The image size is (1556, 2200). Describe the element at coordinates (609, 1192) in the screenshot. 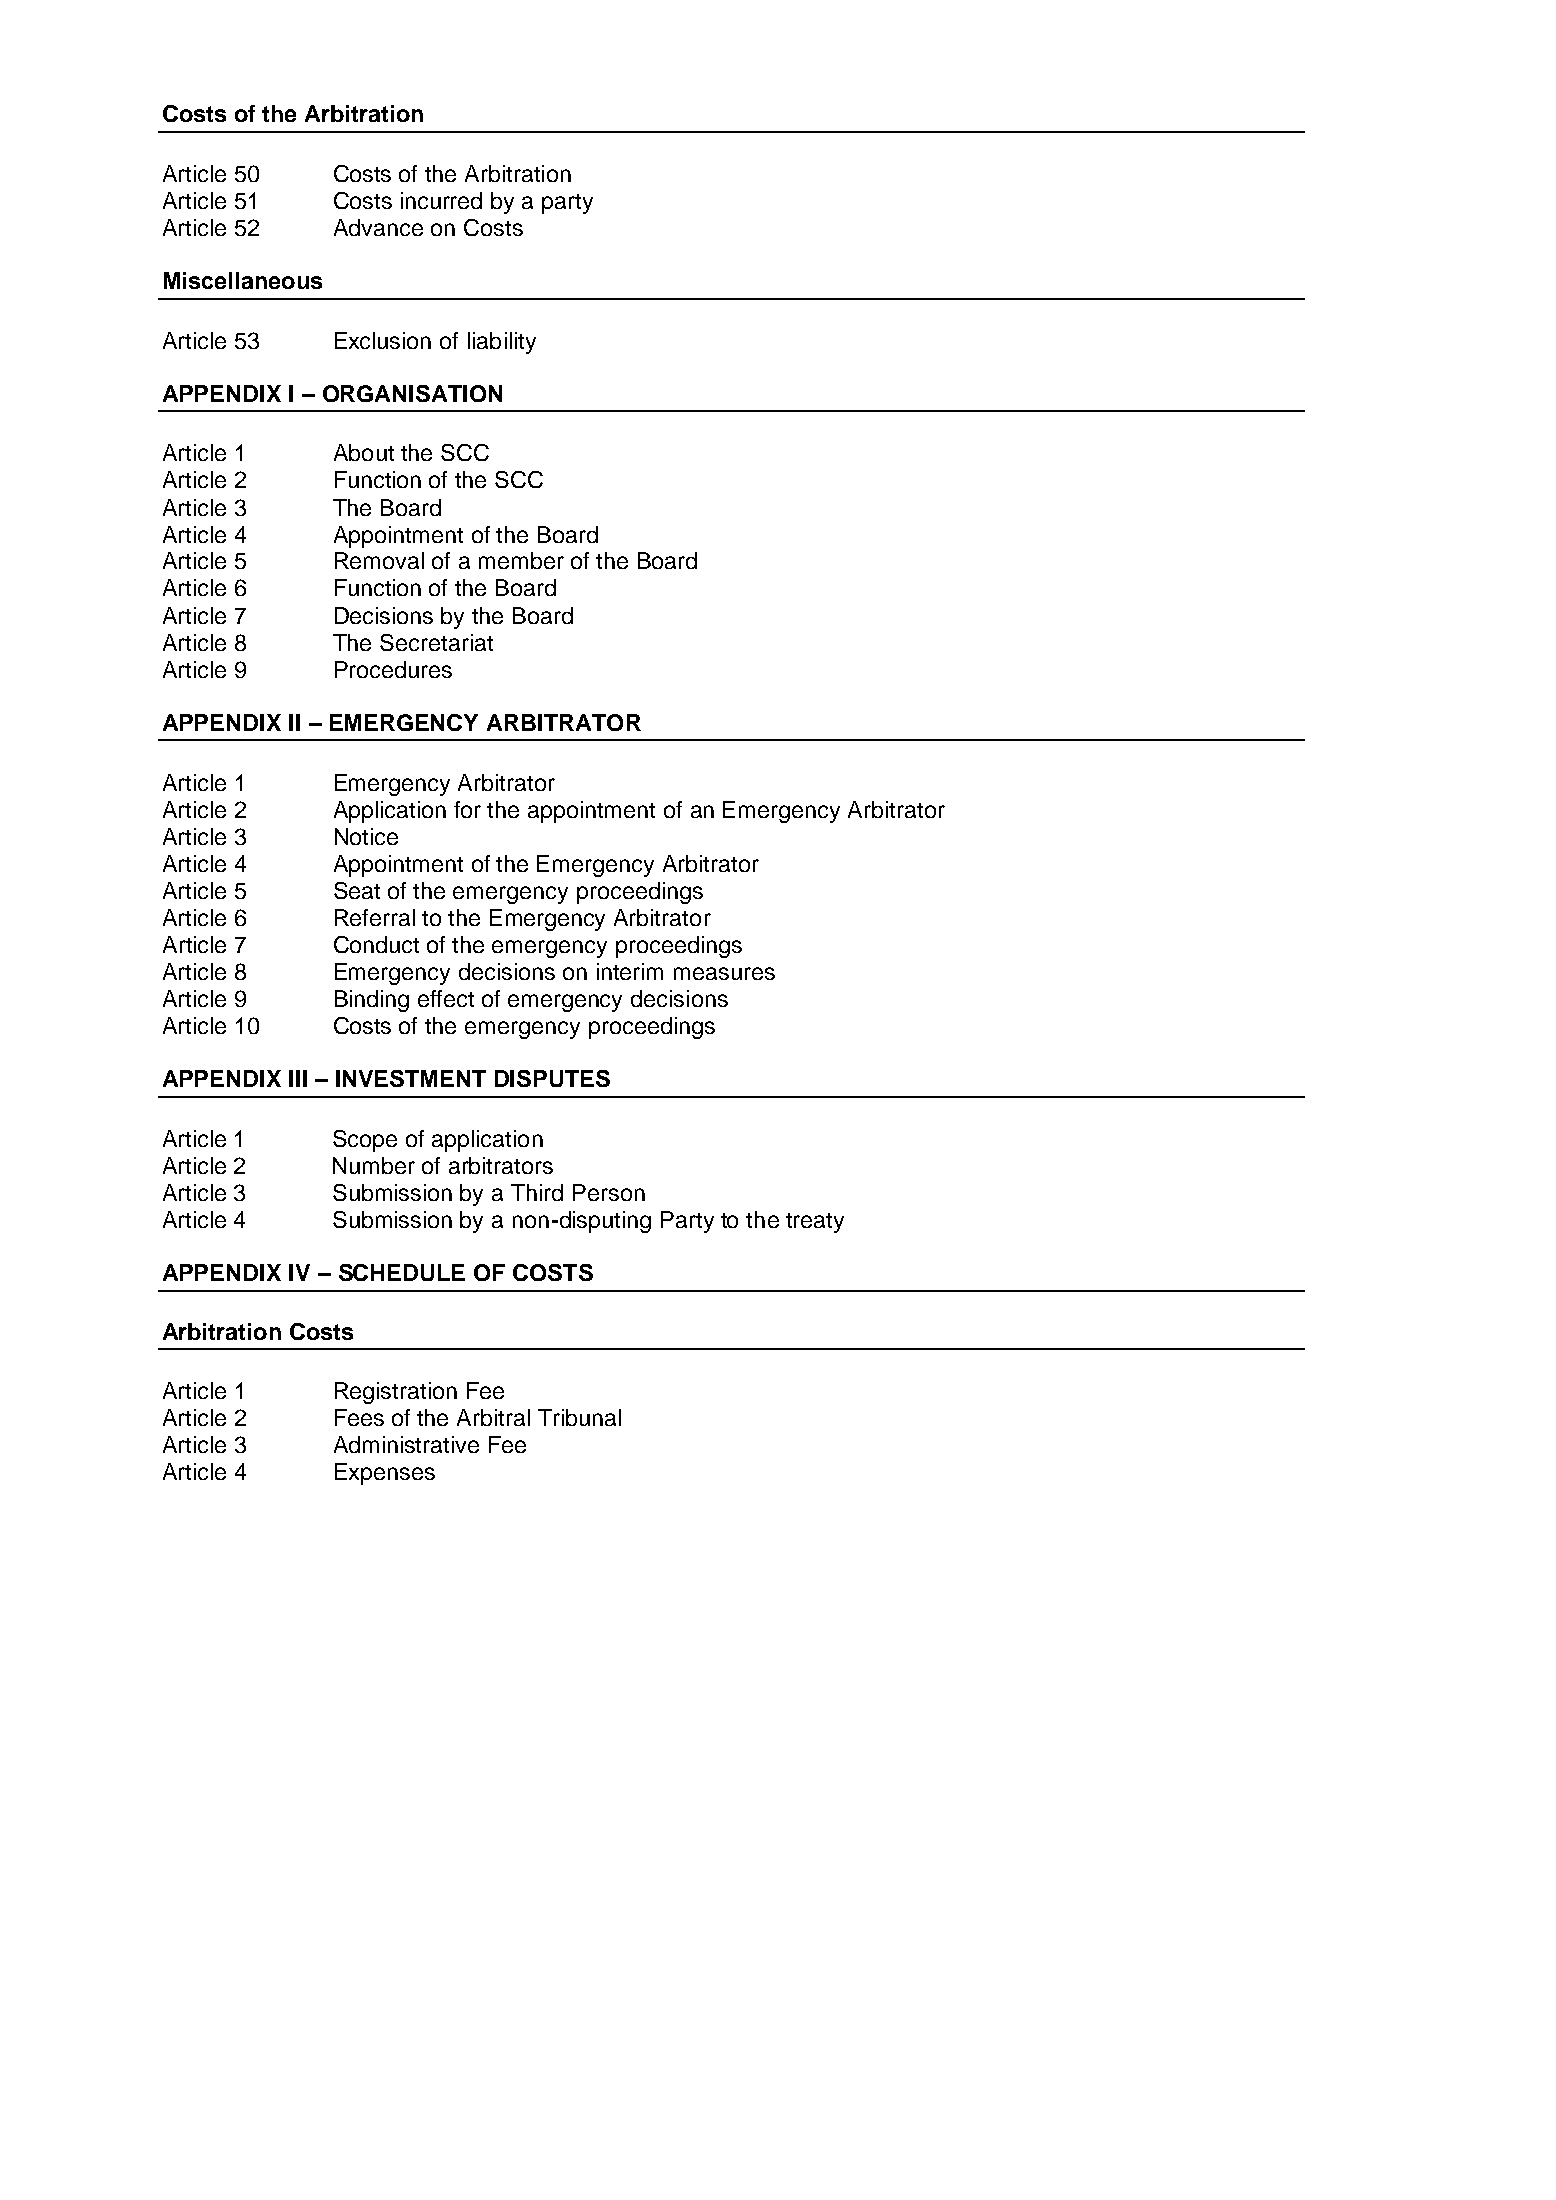

I see `Person` at that location.
